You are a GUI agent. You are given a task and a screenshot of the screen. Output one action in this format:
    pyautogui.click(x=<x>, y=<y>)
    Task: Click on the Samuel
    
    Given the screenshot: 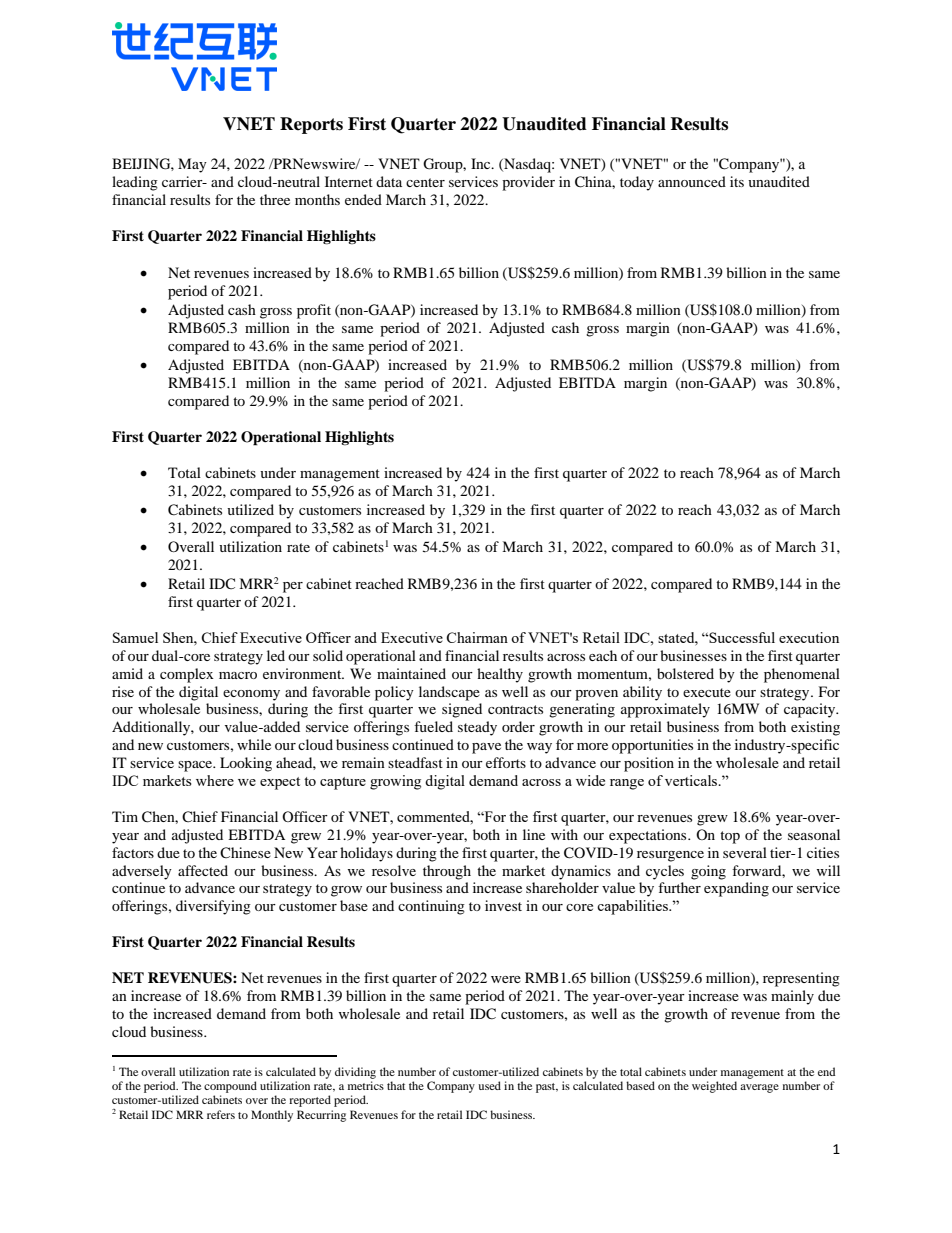 What is the action you would take?
    pyautogui.click(x=135, y=637)
